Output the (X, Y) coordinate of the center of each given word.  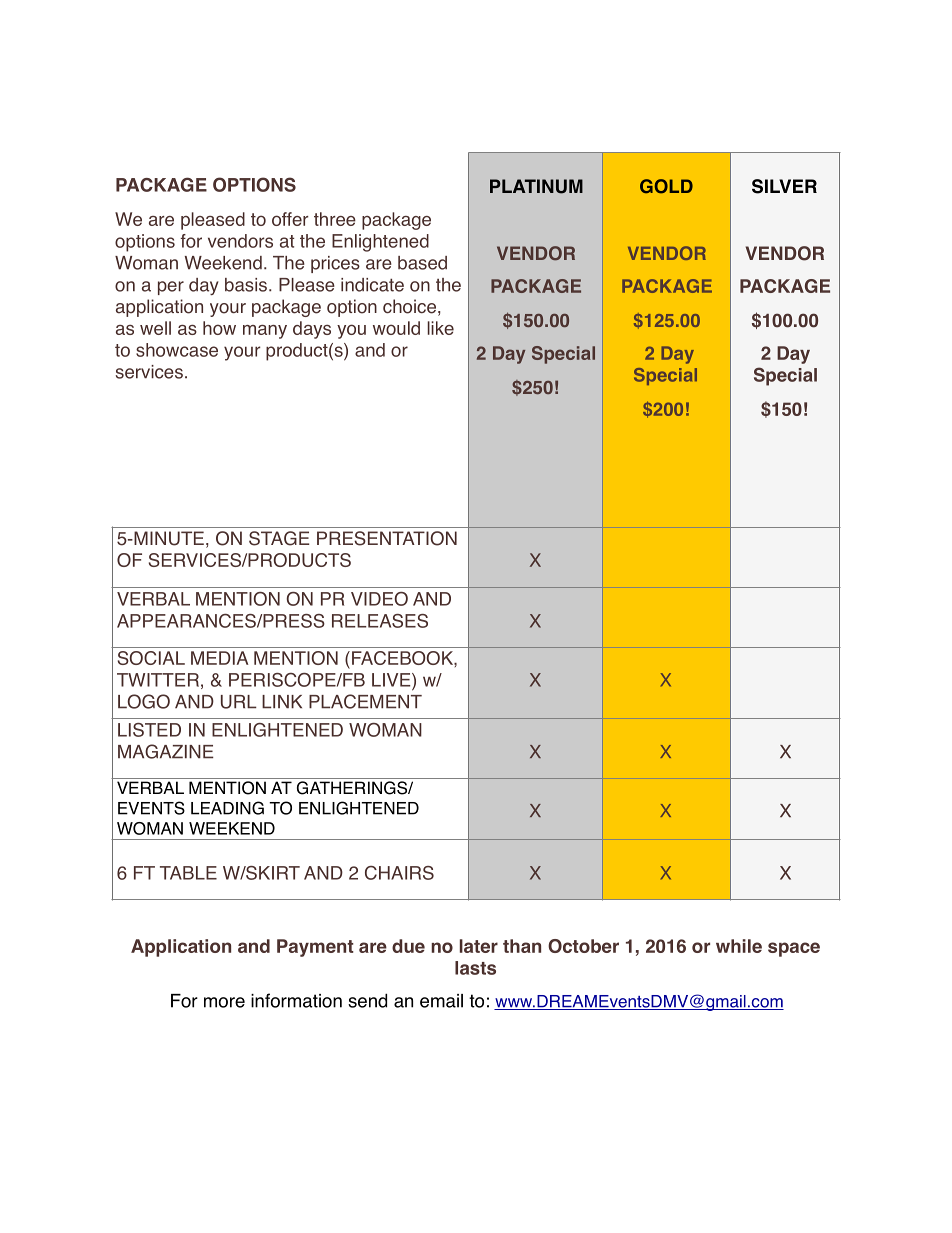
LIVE (392, 680)
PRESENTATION (387, 538)
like (440, 328)
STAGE (279, 538)
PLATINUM (536, 186)
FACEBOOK (403, 658)
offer (290, 219)
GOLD (666, 186)
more (224, 1002)
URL (239, 702)
